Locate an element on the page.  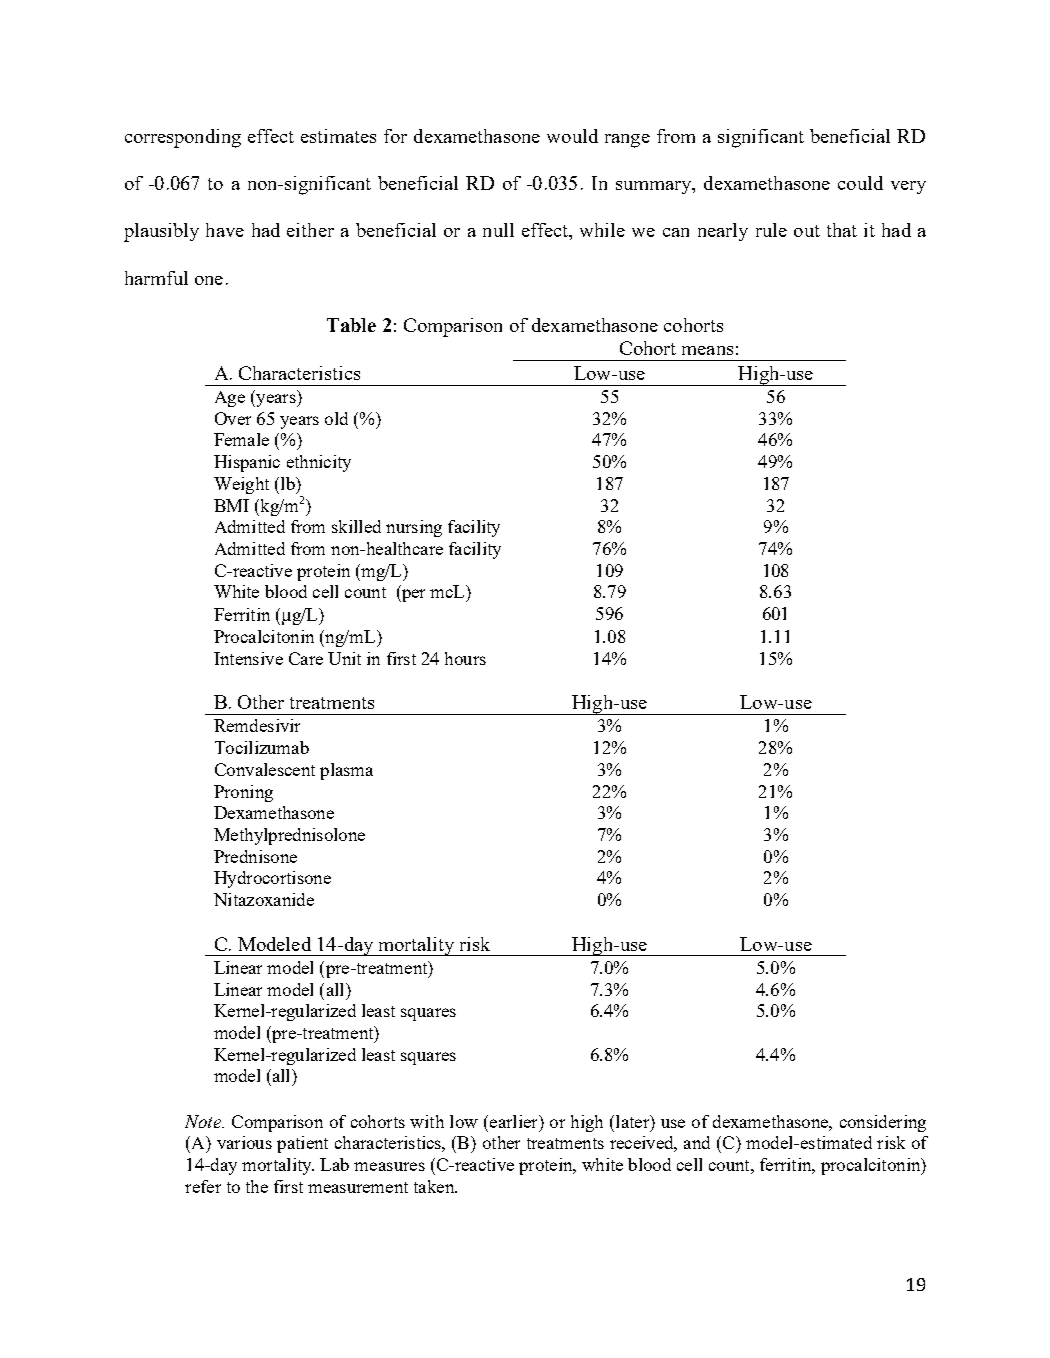
considering is located at coordinates (883, 1123).
